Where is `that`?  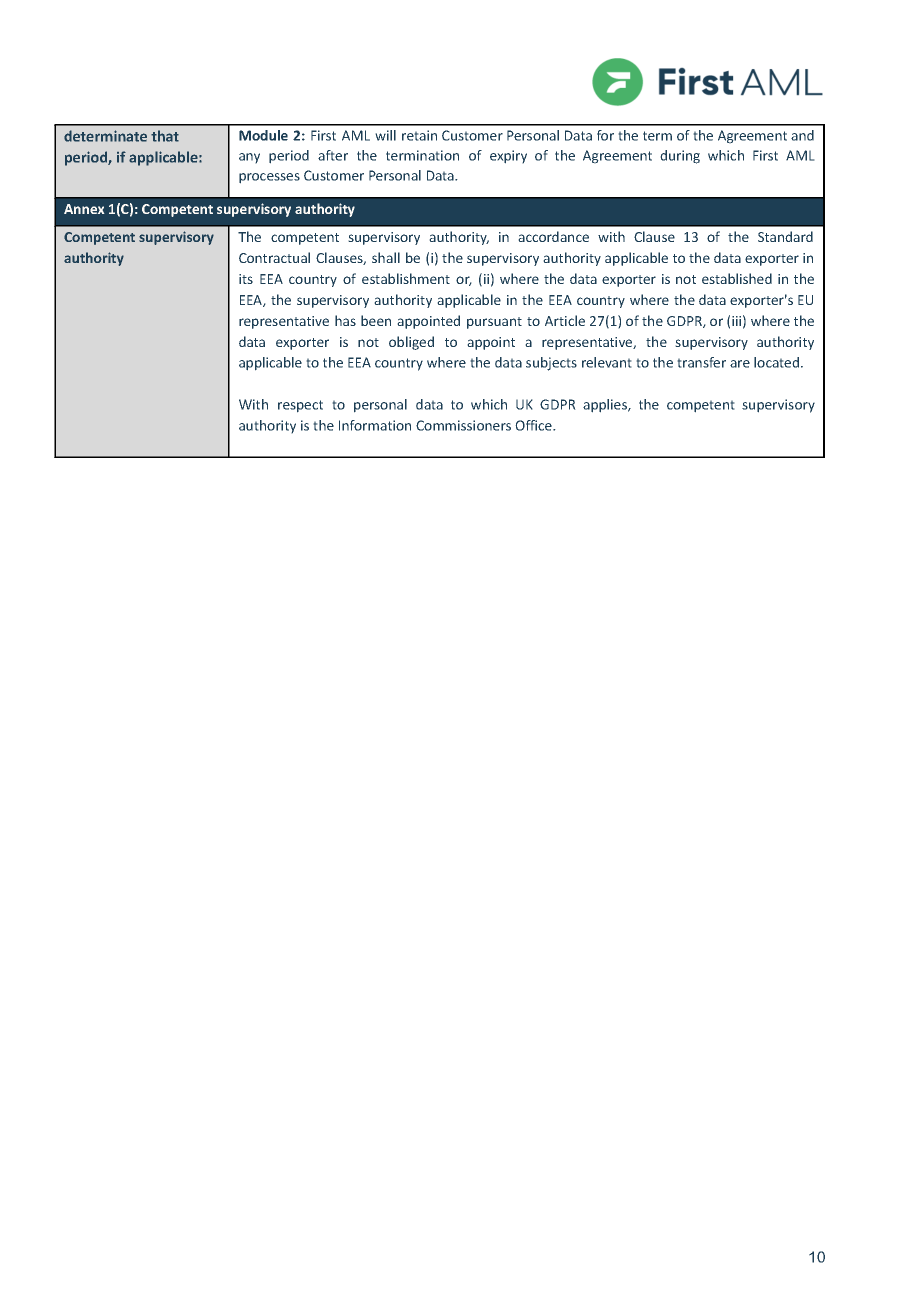 that is located at coordinates (165, 136).
